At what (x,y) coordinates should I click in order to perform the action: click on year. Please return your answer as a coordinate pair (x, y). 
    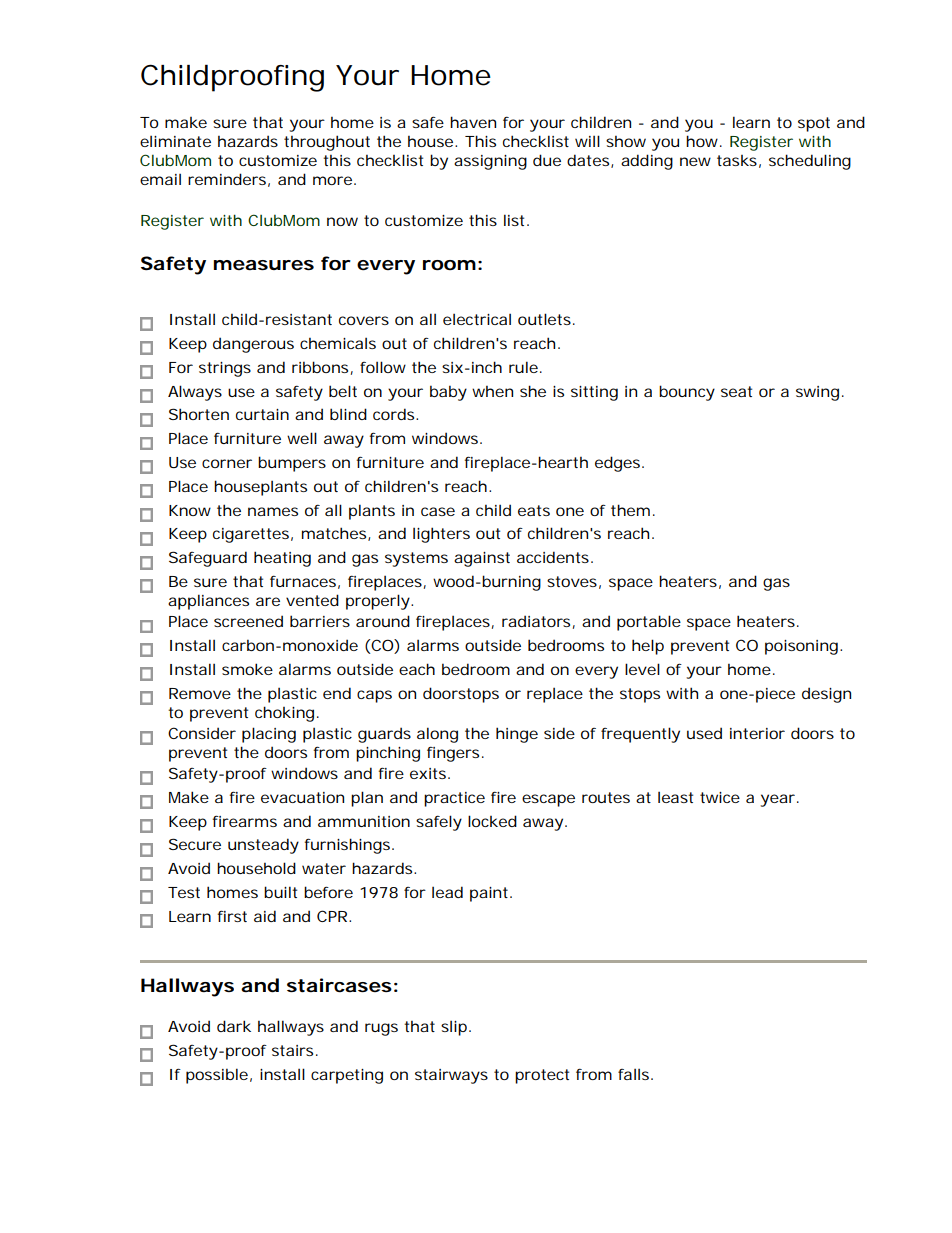
    Looking at the image, I should click on (777, 800).
